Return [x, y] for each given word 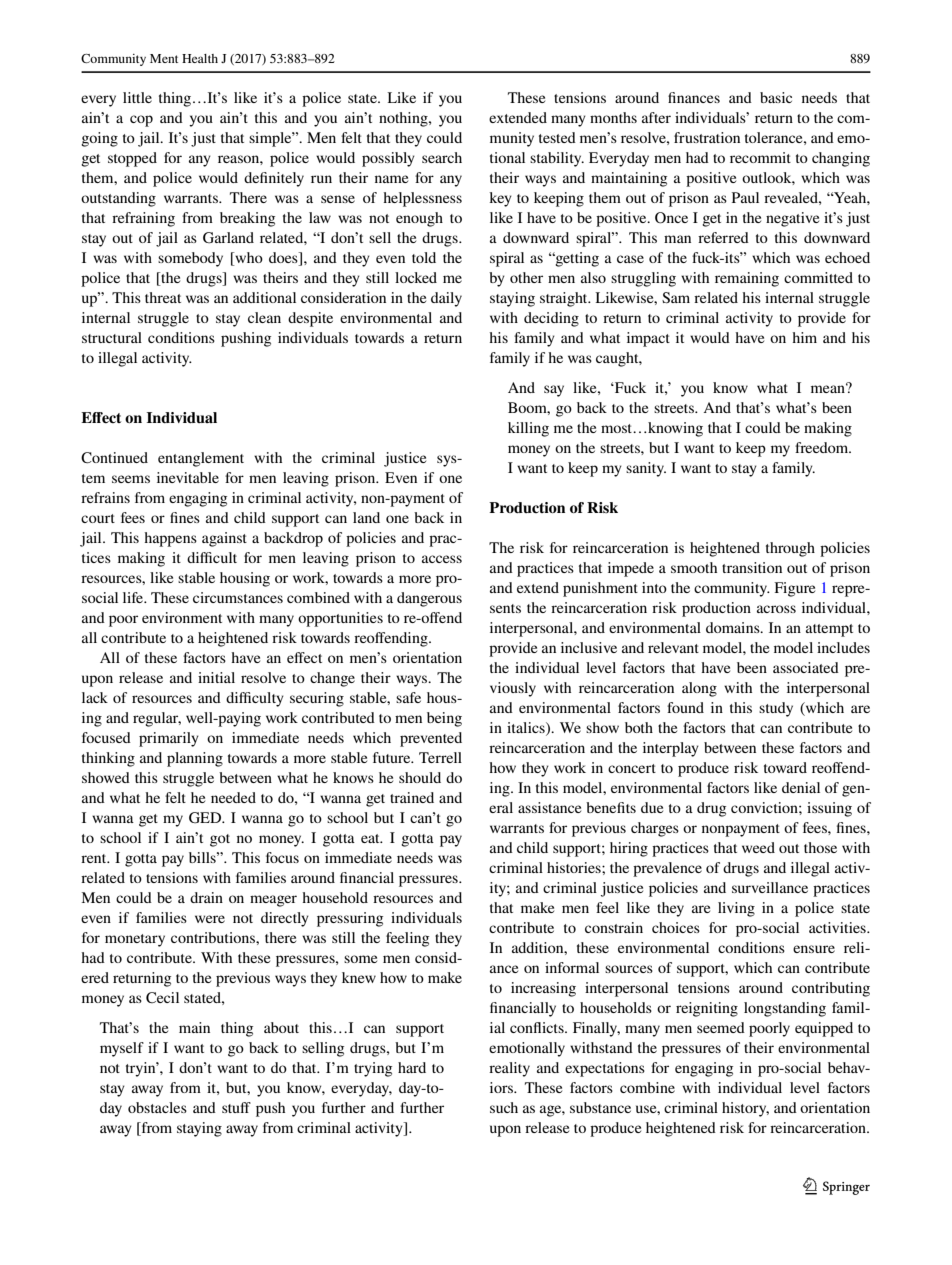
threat [163, 297]
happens [170, 539]
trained [412, 797]
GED [206, 818]
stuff [236, 1107]
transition [752, 567]
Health [200, 58]
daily [446, 299]
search [442, 157]
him [804, 337]
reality [509, 1069]
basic [776, 97]
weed [758, 847]
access [442, 559]
